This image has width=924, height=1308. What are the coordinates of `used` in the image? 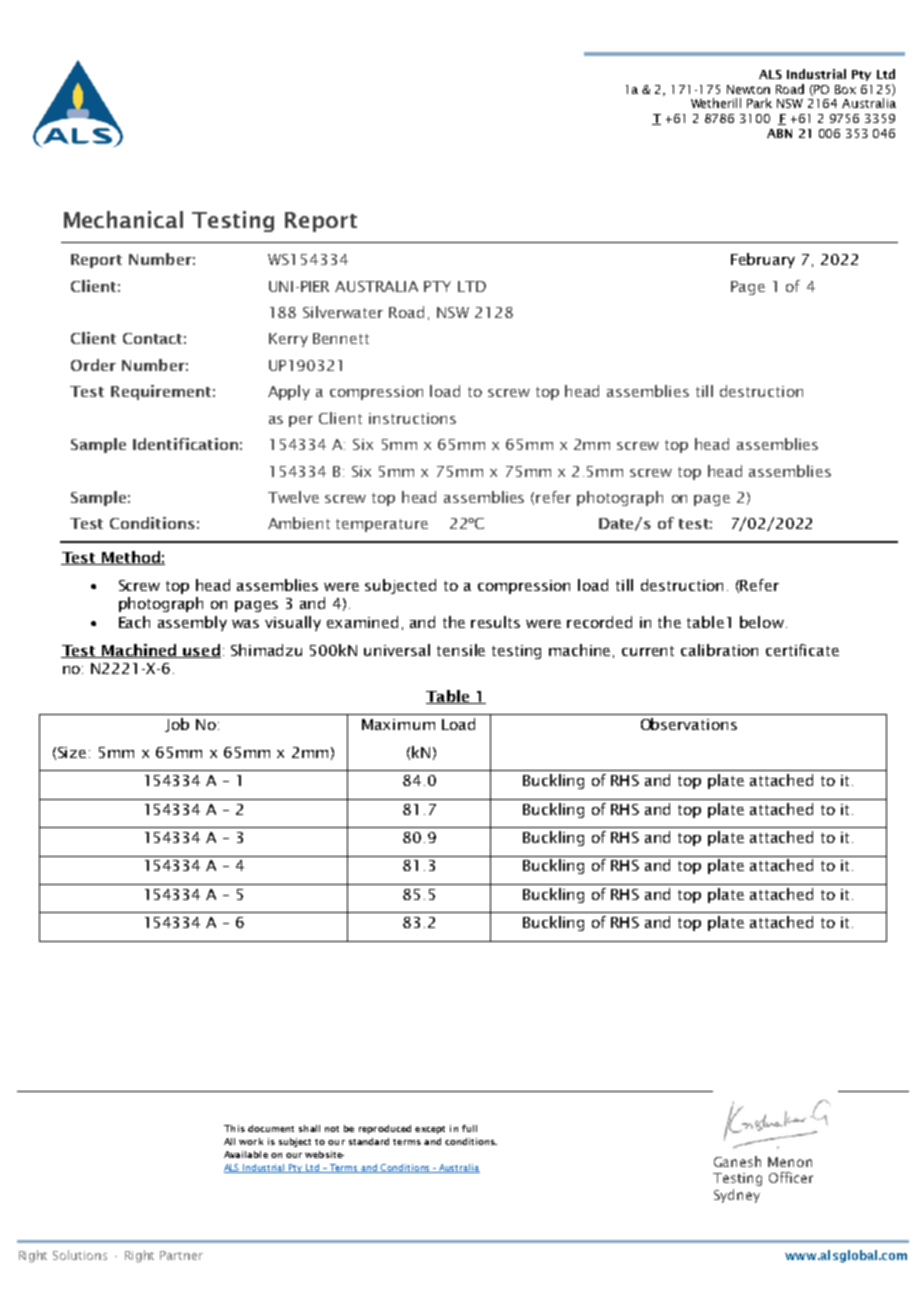 It's located at (201, 651).
